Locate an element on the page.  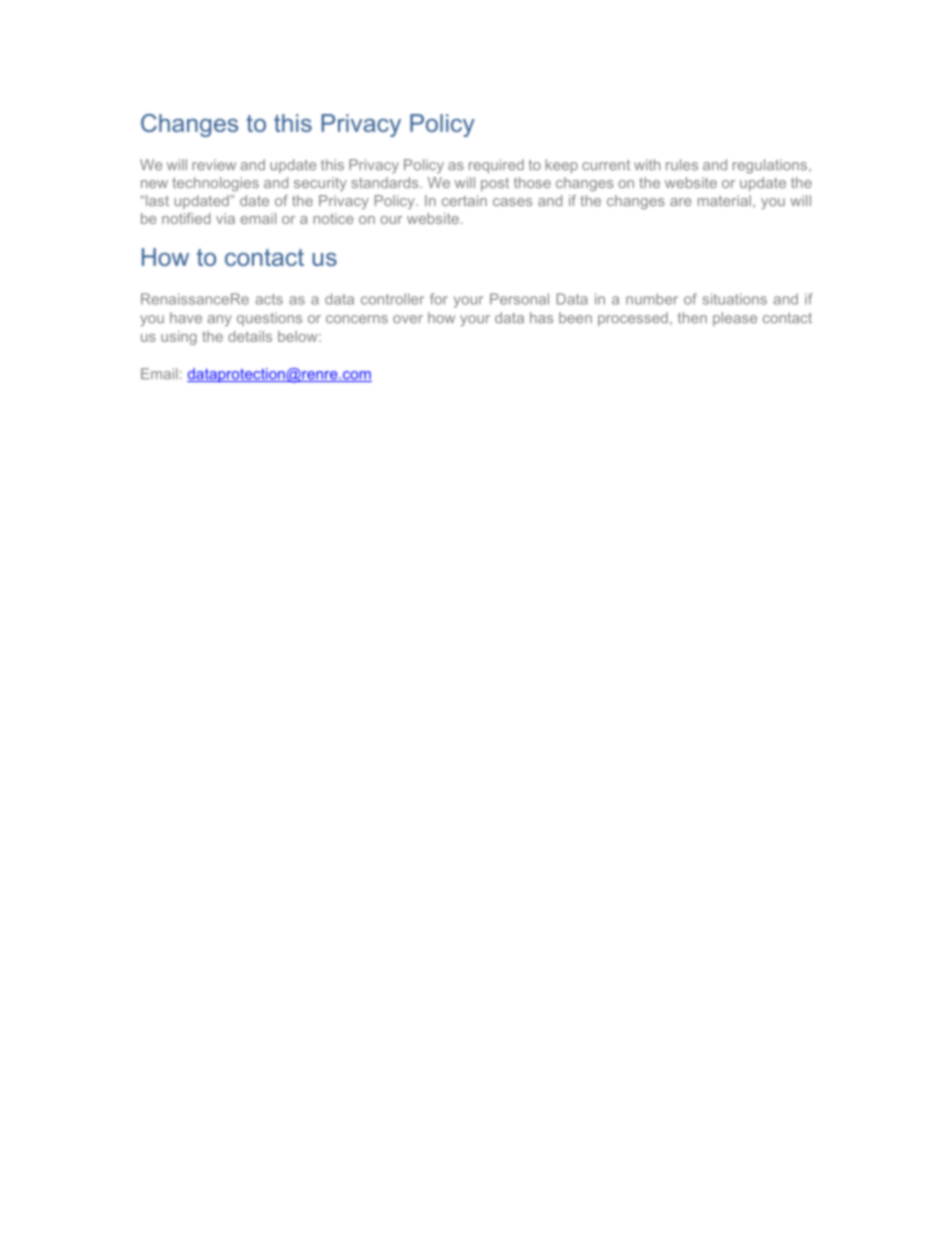
via is located at coordinates (225, 218).
